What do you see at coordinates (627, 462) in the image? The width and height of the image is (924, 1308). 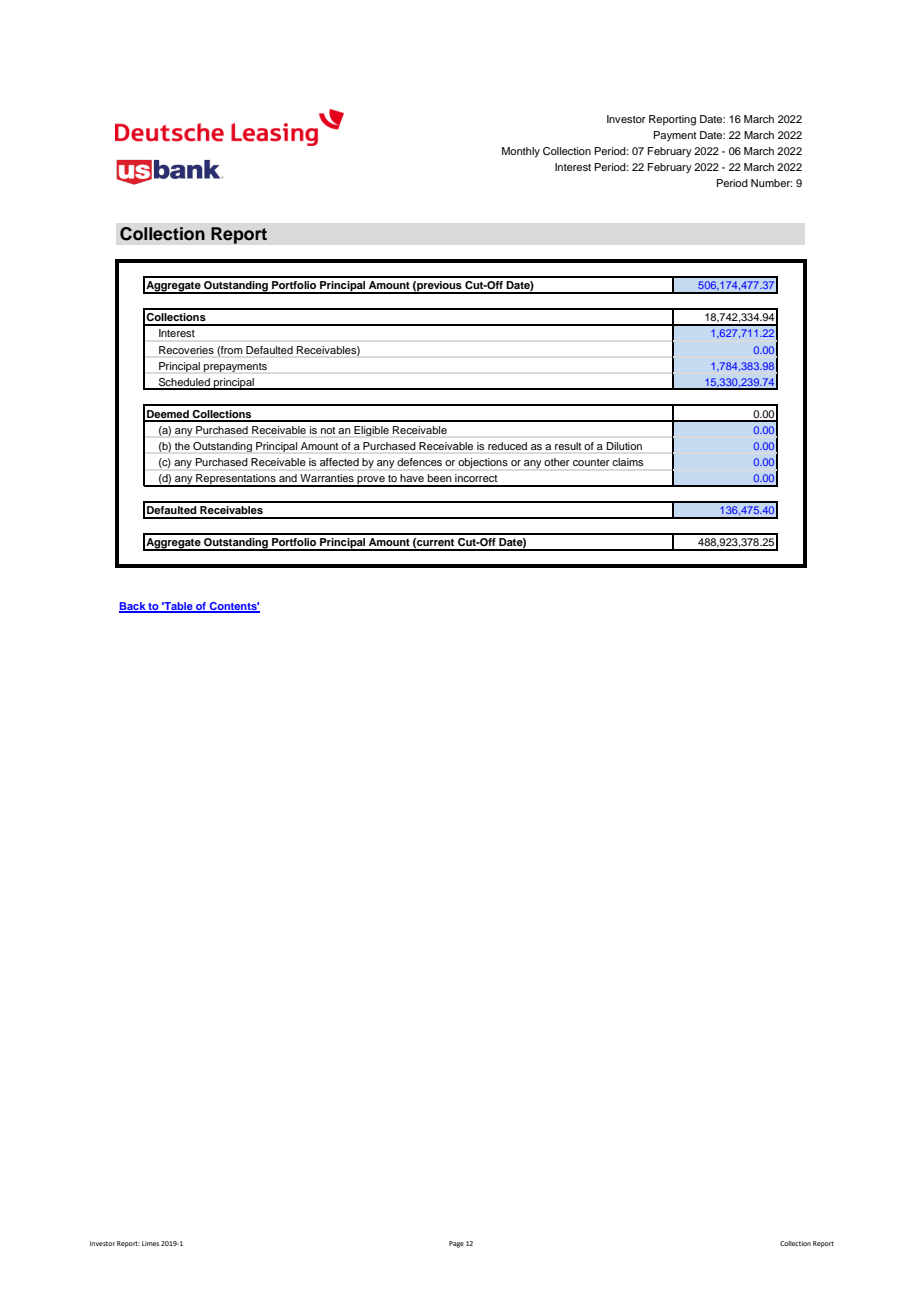 I see `claims` at bounding box center [627, 462].
